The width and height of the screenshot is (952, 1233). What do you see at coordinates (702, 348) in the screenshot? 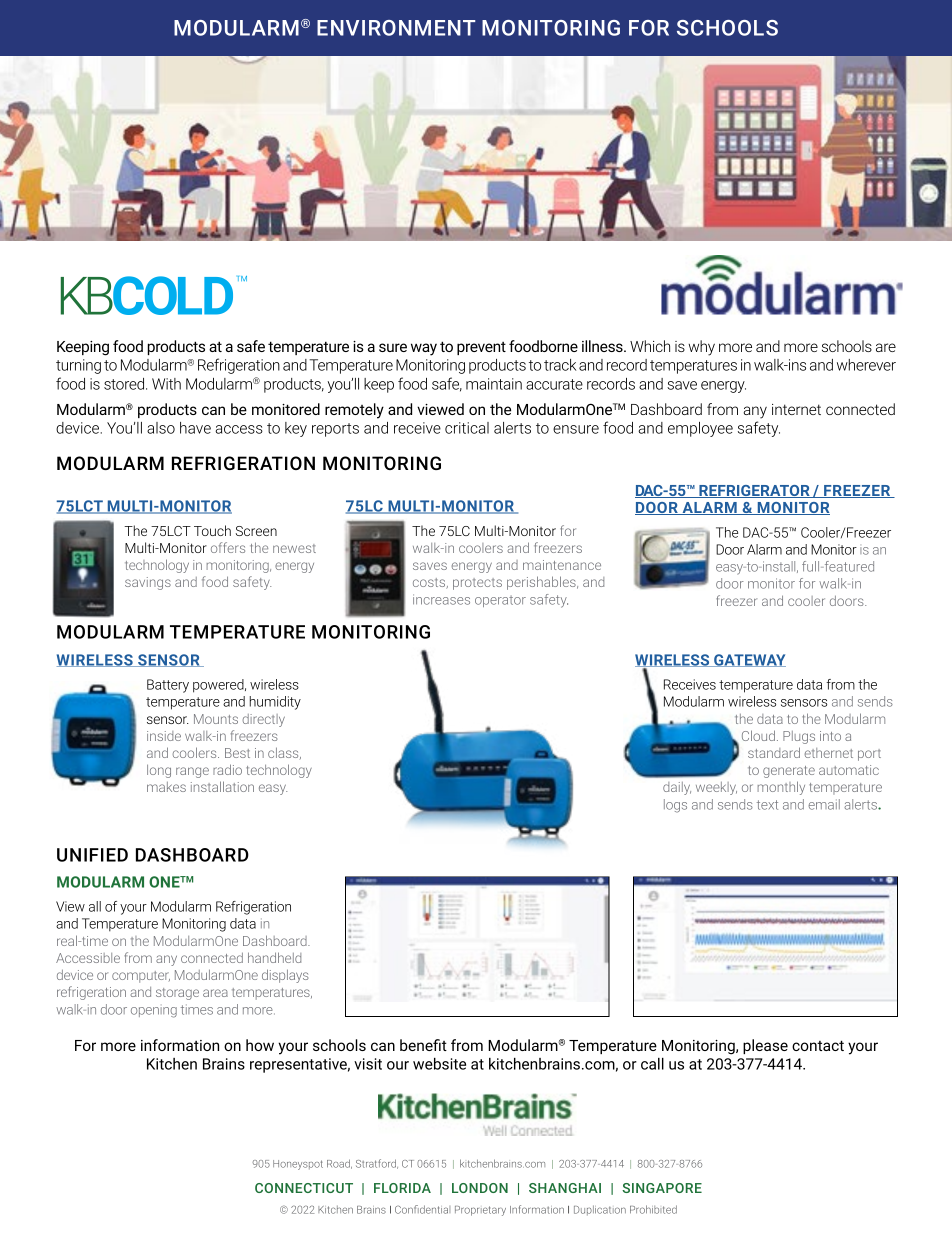
I see `why` at bounding box center [702, 348].
